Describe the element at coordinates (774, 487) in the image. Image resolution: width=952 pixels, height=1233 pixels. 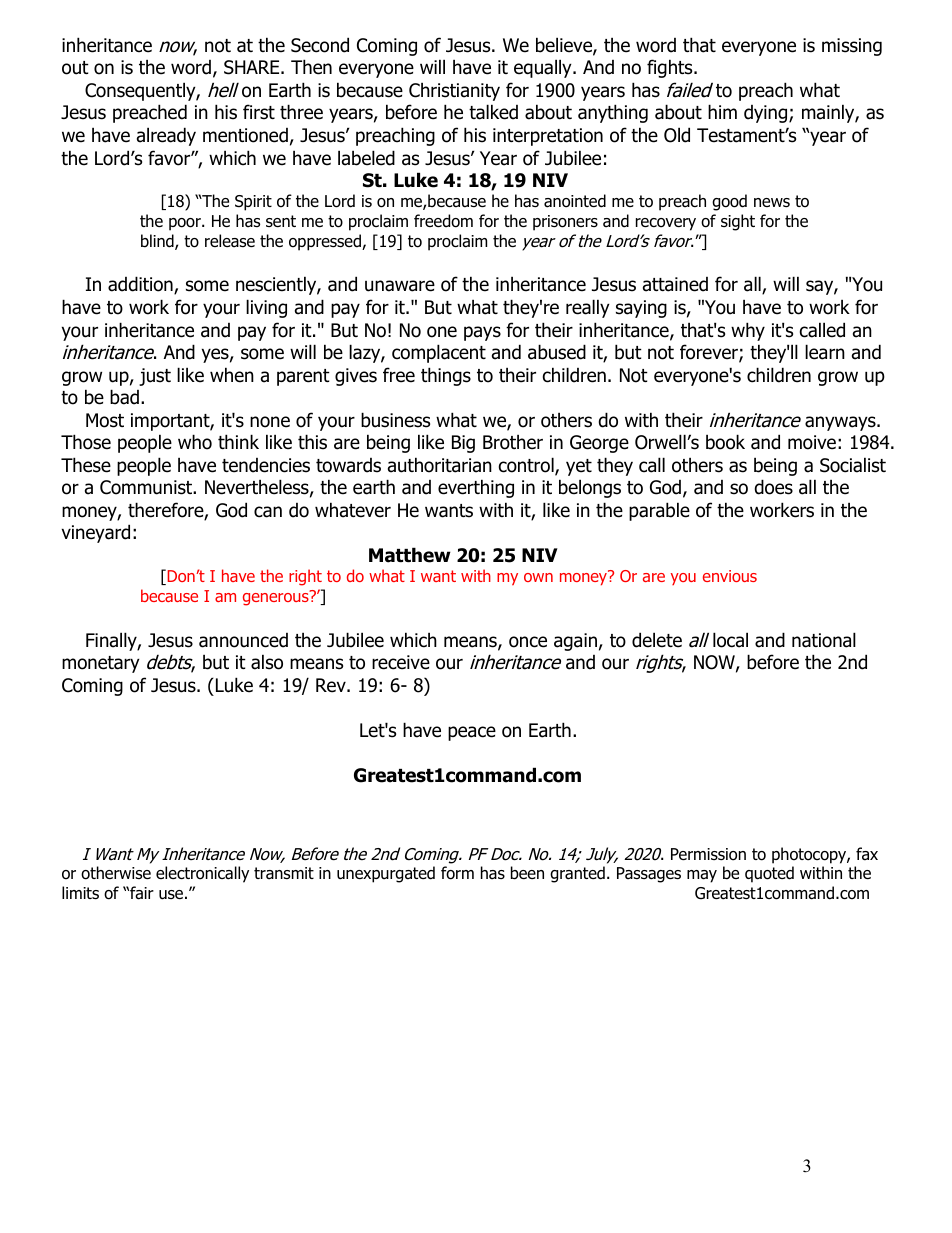
I see `does` at that location.
